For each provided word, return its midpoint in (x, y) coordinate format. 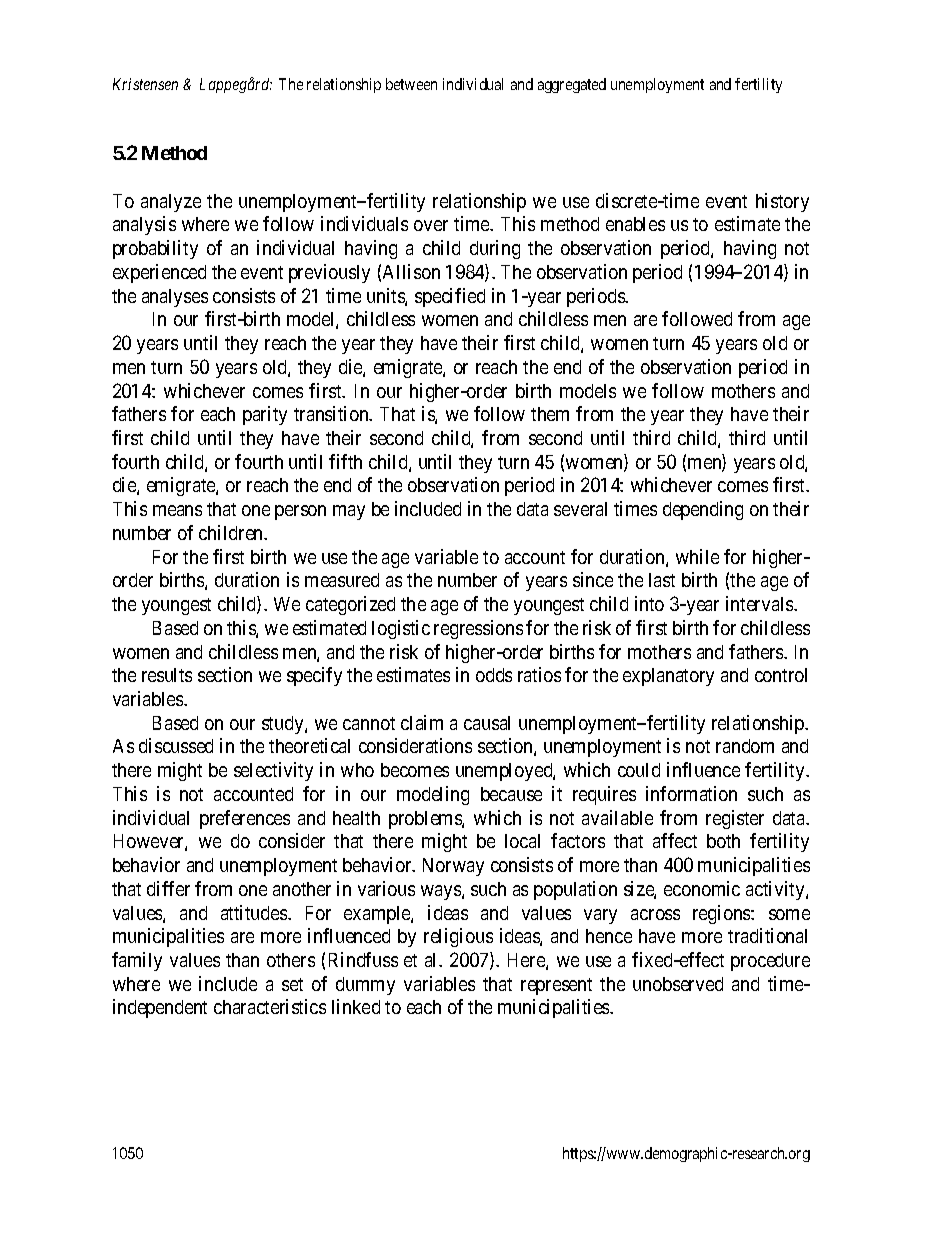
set (292, 984)
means (177, 510)
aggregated (572, 85)
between (411, 84)
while (697, 556)
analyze (171, 203)
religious (458, 937)
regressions (478, 629)
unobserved (678, 984)
